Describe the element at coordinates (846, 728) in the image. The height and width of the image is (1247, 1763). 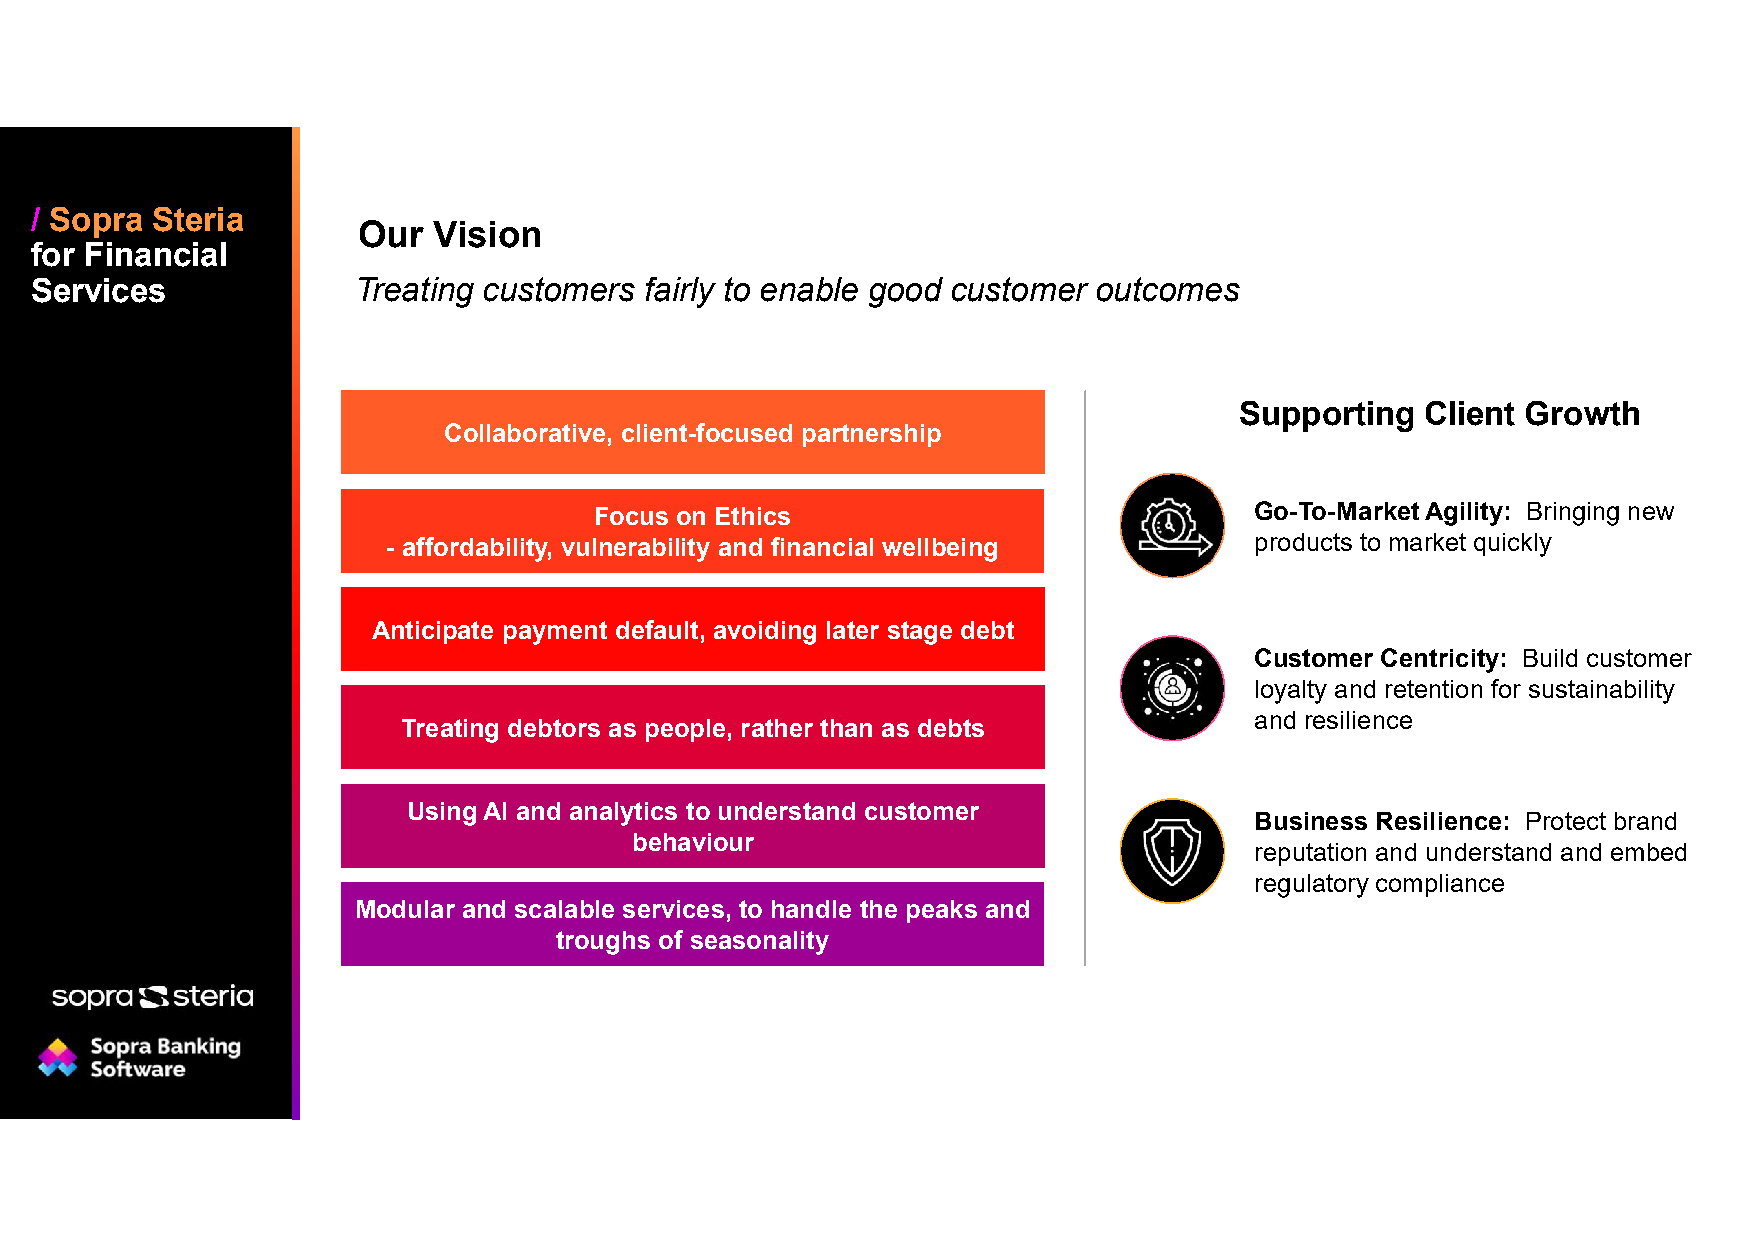
I see `than` at that location.
